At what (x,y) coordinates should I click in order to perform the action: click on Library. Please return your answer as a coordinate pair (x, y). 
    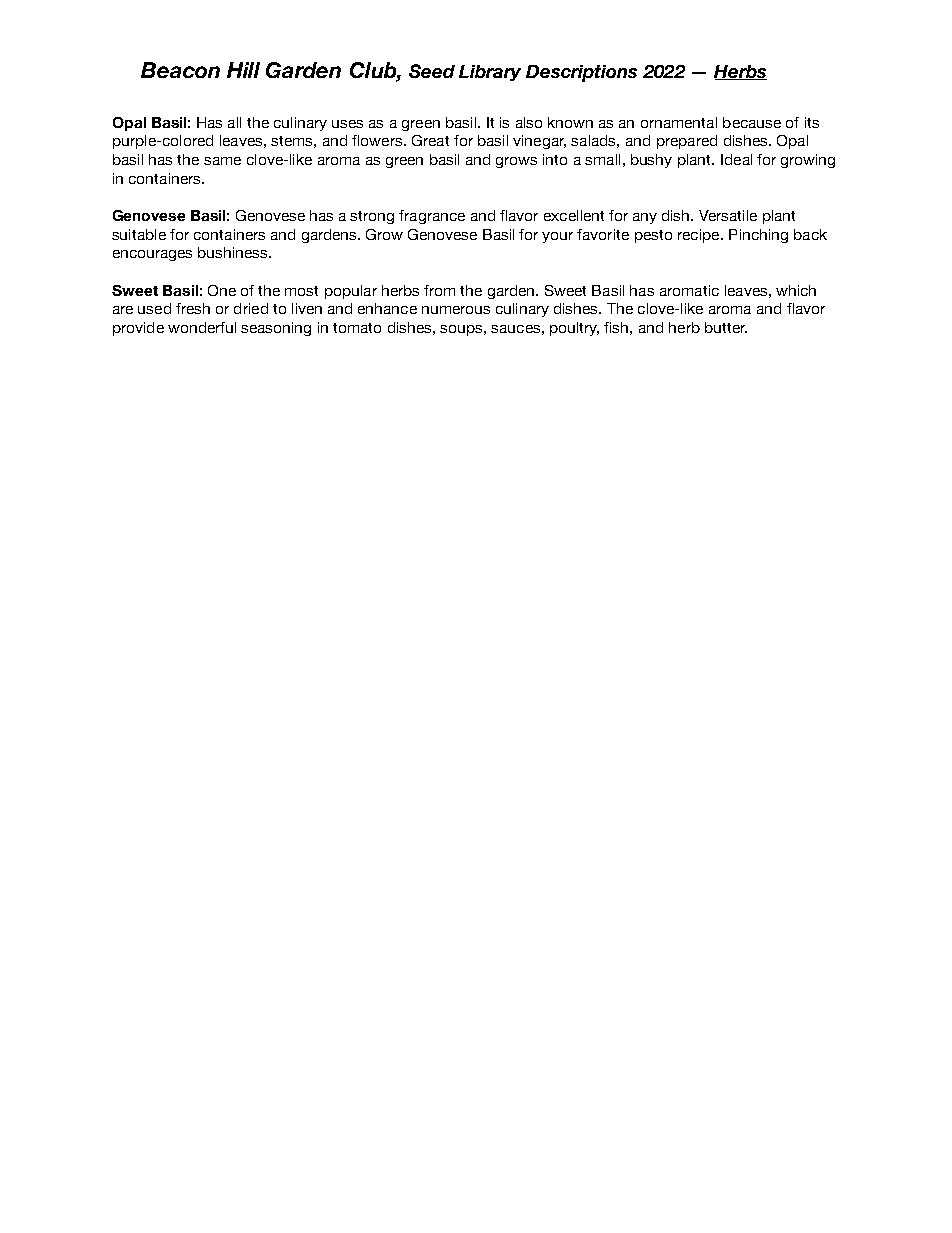
    Looking at the image, I should click on (490, 73).
